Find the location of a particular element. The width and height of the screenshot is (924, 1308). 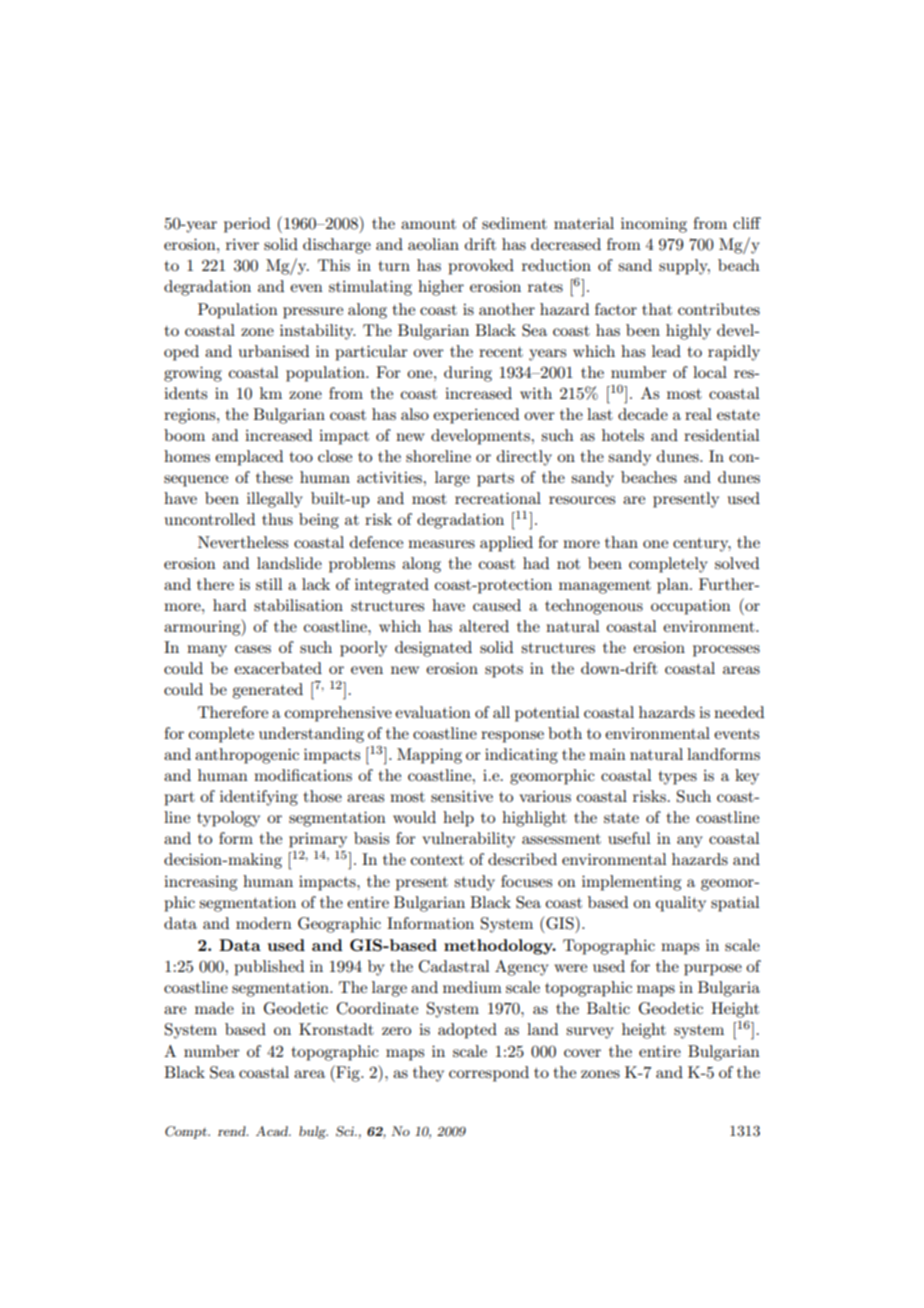

correspond is located at coordinates (489, 1074).
